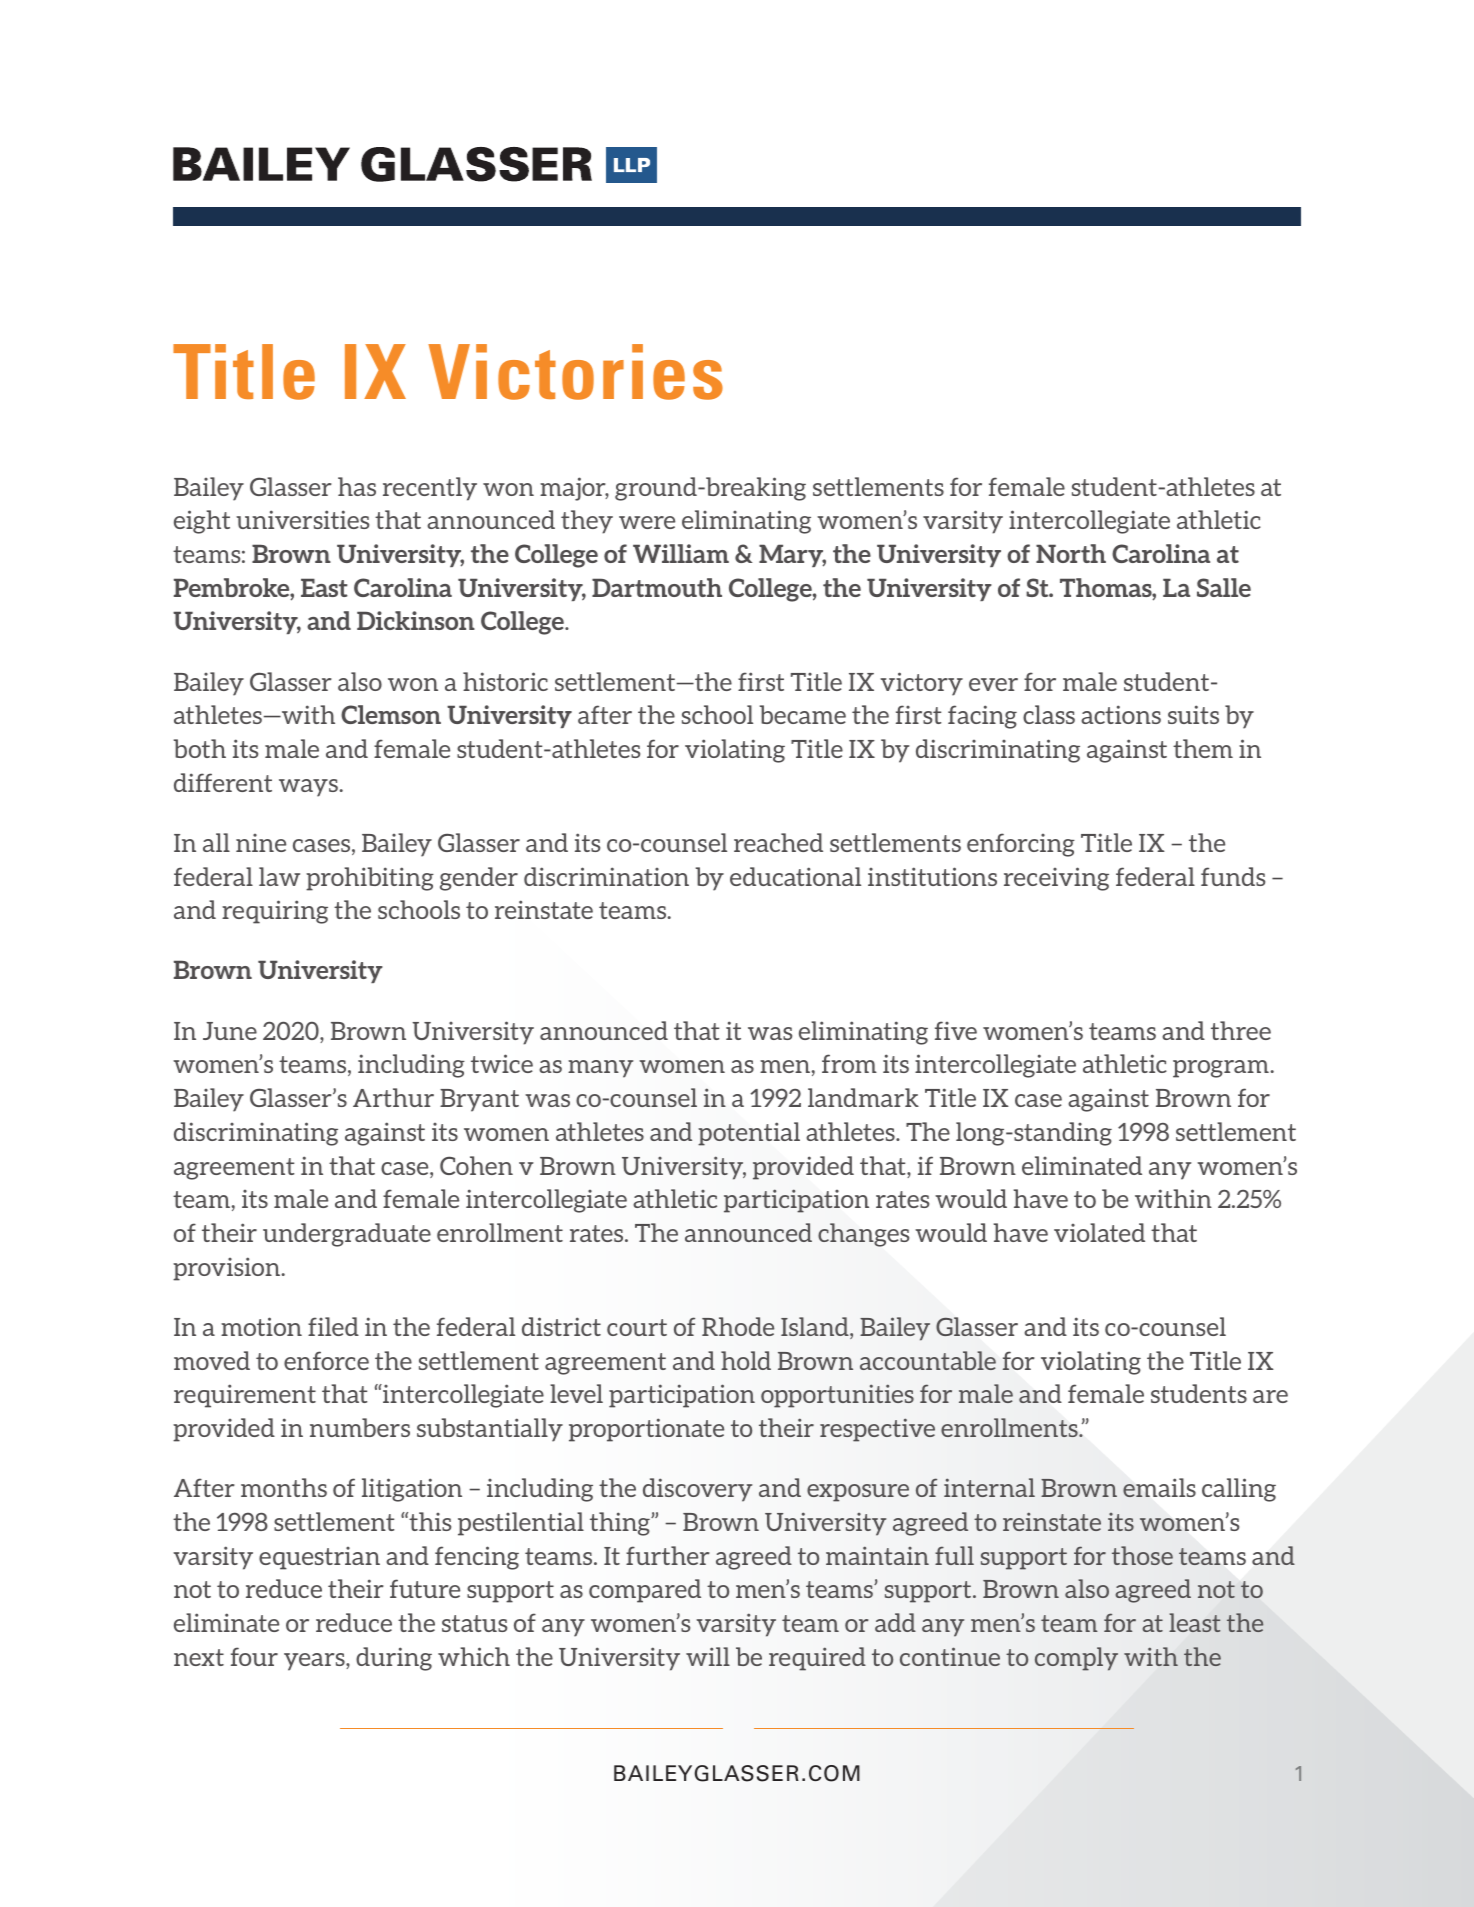 The image size is (1474, 1907). Describe the element at coordinates (645, 1591) in the document. I see `compared` at that location.
